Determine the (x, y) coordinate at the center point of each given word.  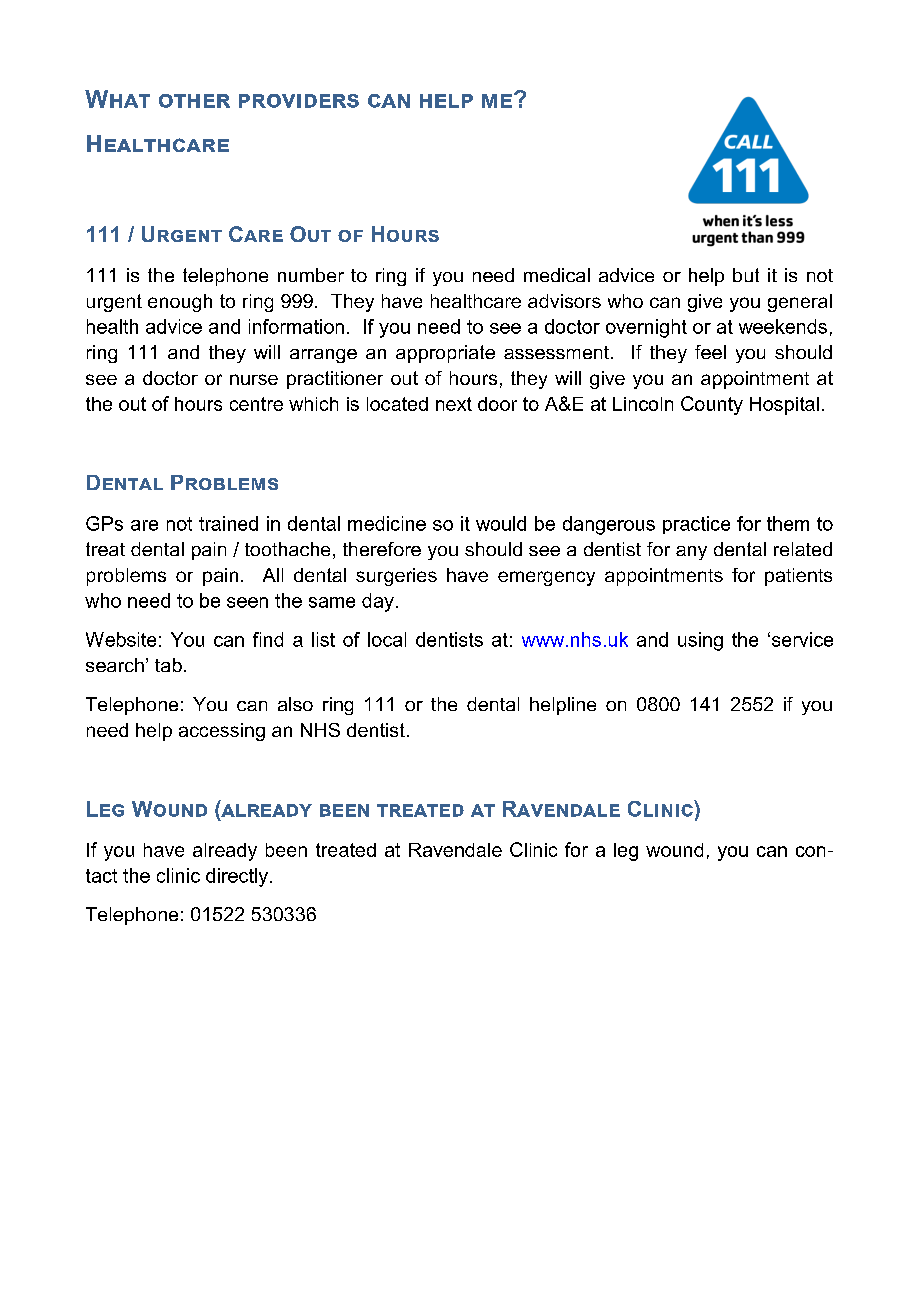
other (194, 101)
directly (237, 877)
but (746, 275)
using (700, 641)
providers (299, 101)
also (295, 704)
